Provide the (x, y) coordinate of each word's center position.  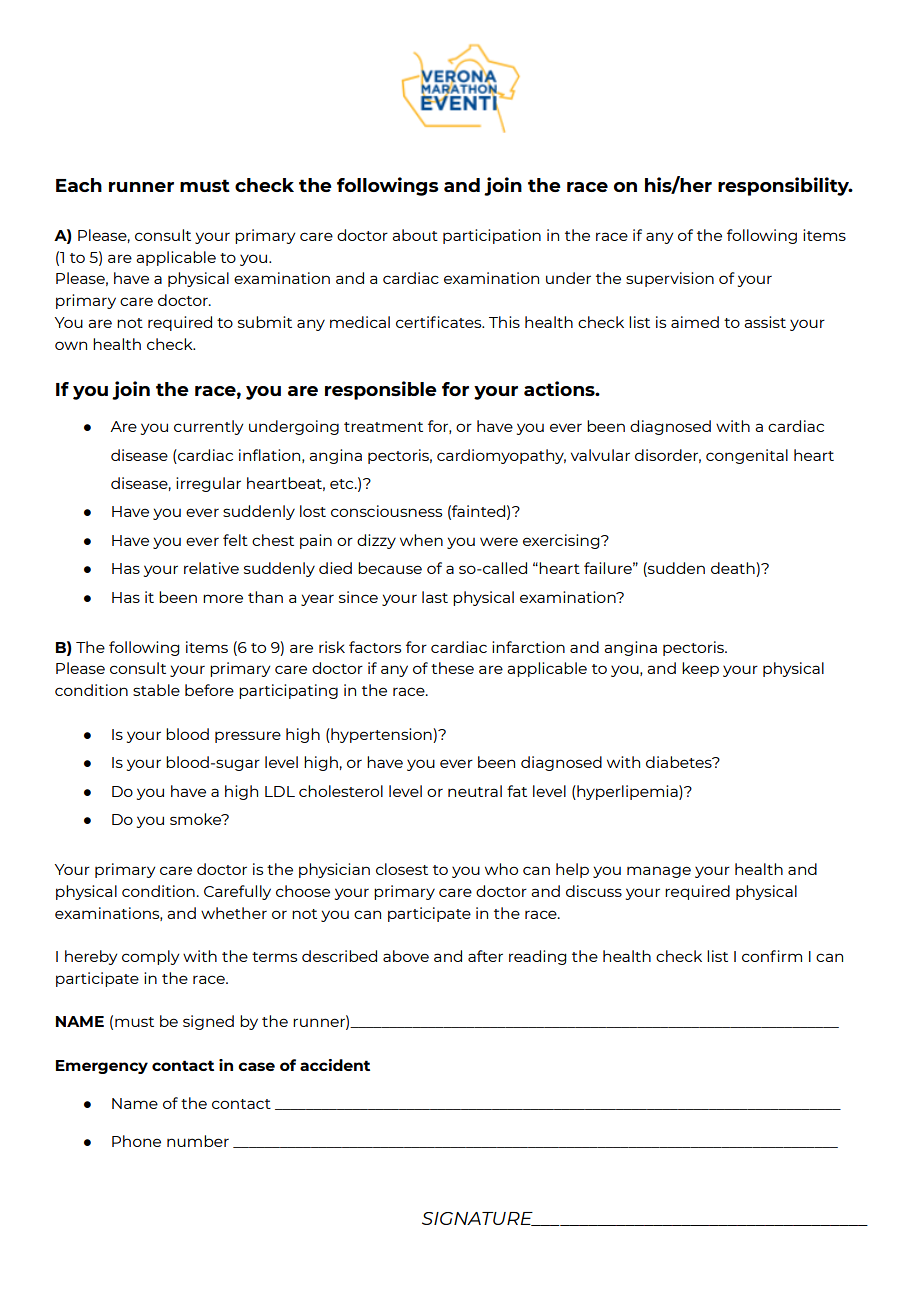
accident (335, 1065)
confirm (772, 956)
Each (79, 185)
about (415, 235)
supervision (670, 279)
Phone (136, 1141)
